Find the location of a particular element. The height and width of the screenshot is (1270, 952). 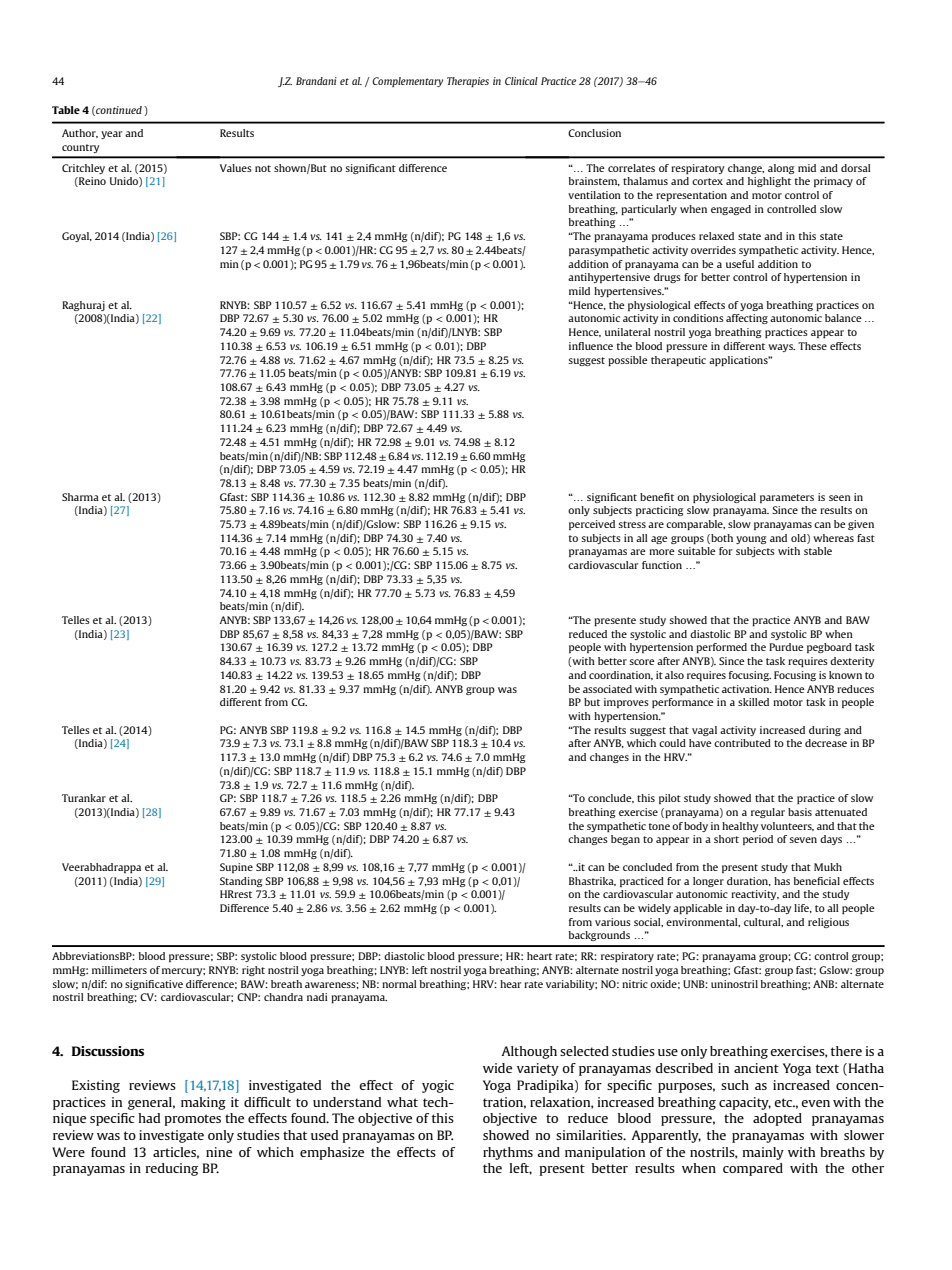

year is located at coordinates (111, 135).
